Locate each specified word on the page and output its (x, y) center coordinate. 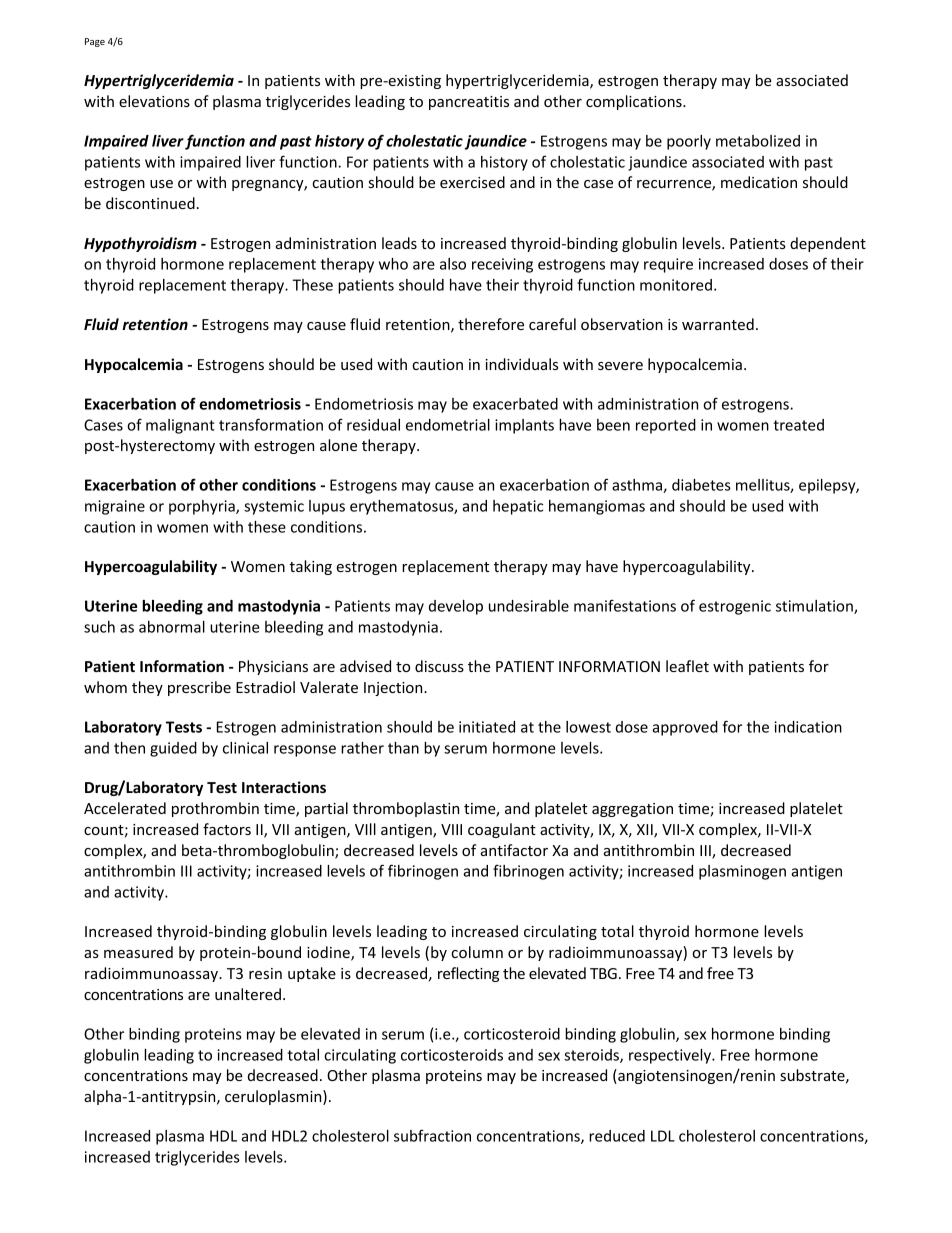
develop (456, 607)
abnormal (172, 627)
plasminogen (742, 872)
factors (227, 829)
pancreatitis (469, 103)
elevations (154, 101)
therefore (491, 324)
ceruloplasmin (274, 1097)
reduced (617, 1136)
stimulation (815, 607)
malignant (180, 426)
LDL (663, 1136)
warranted (718, 324)
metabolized (758, 141)
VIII (451, 829)
